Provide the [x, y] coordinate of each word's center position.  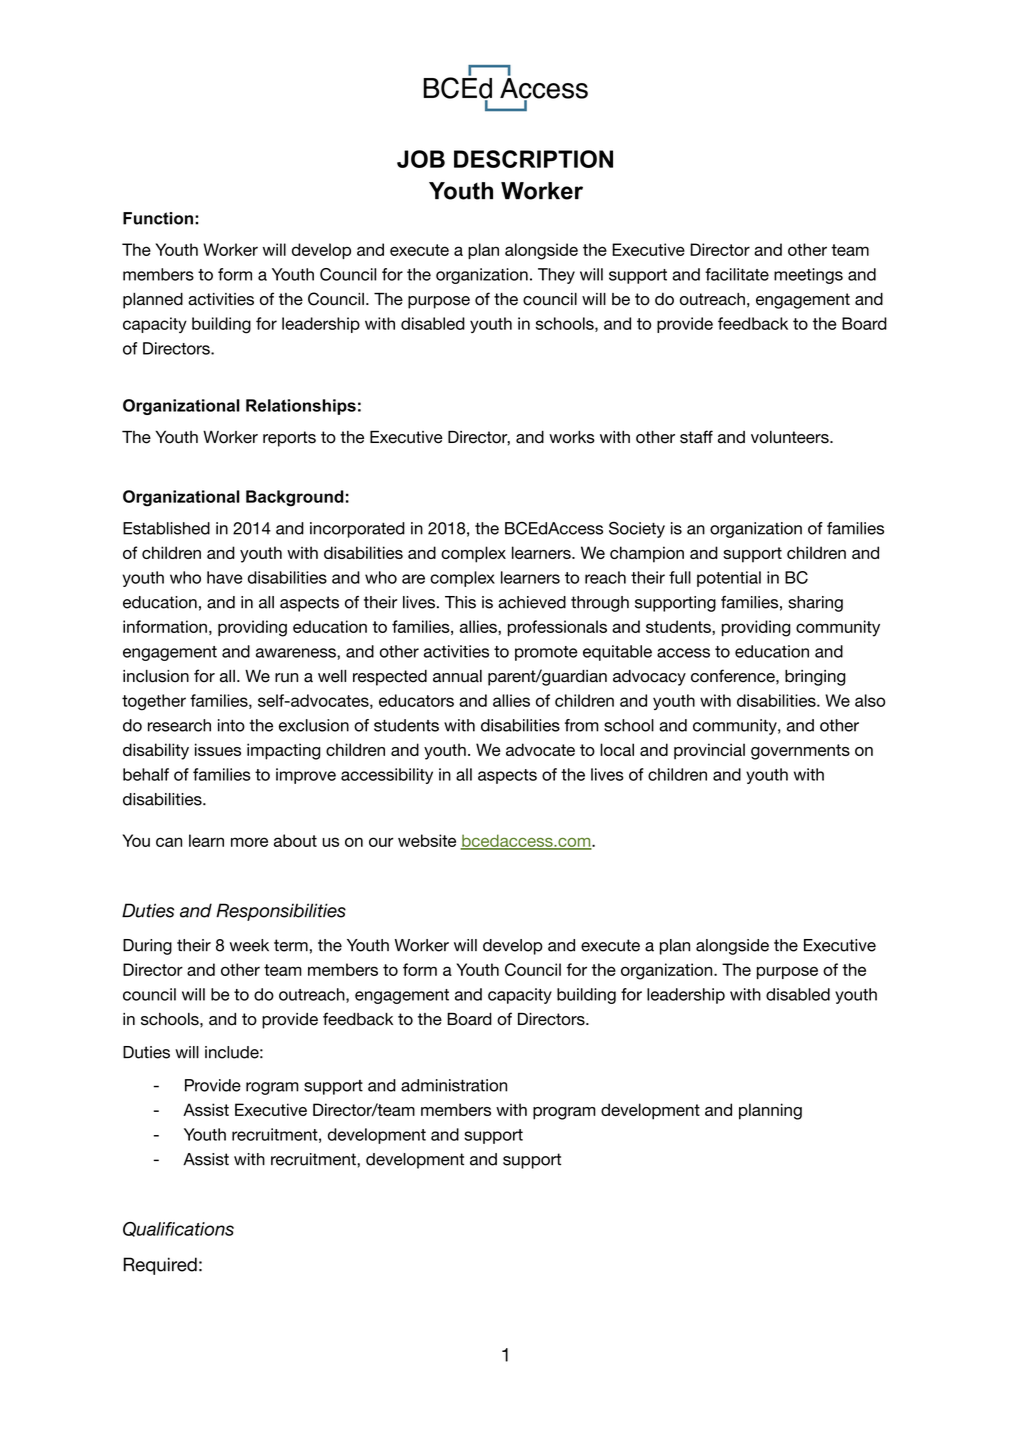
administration [454, 1085]
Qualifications [178, 1229]
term [291, 945]
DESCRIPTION [533, 159]
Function [158, 218]
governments [800, 752]
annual [457, 676]
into [231, 725]
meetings [808, 276]
